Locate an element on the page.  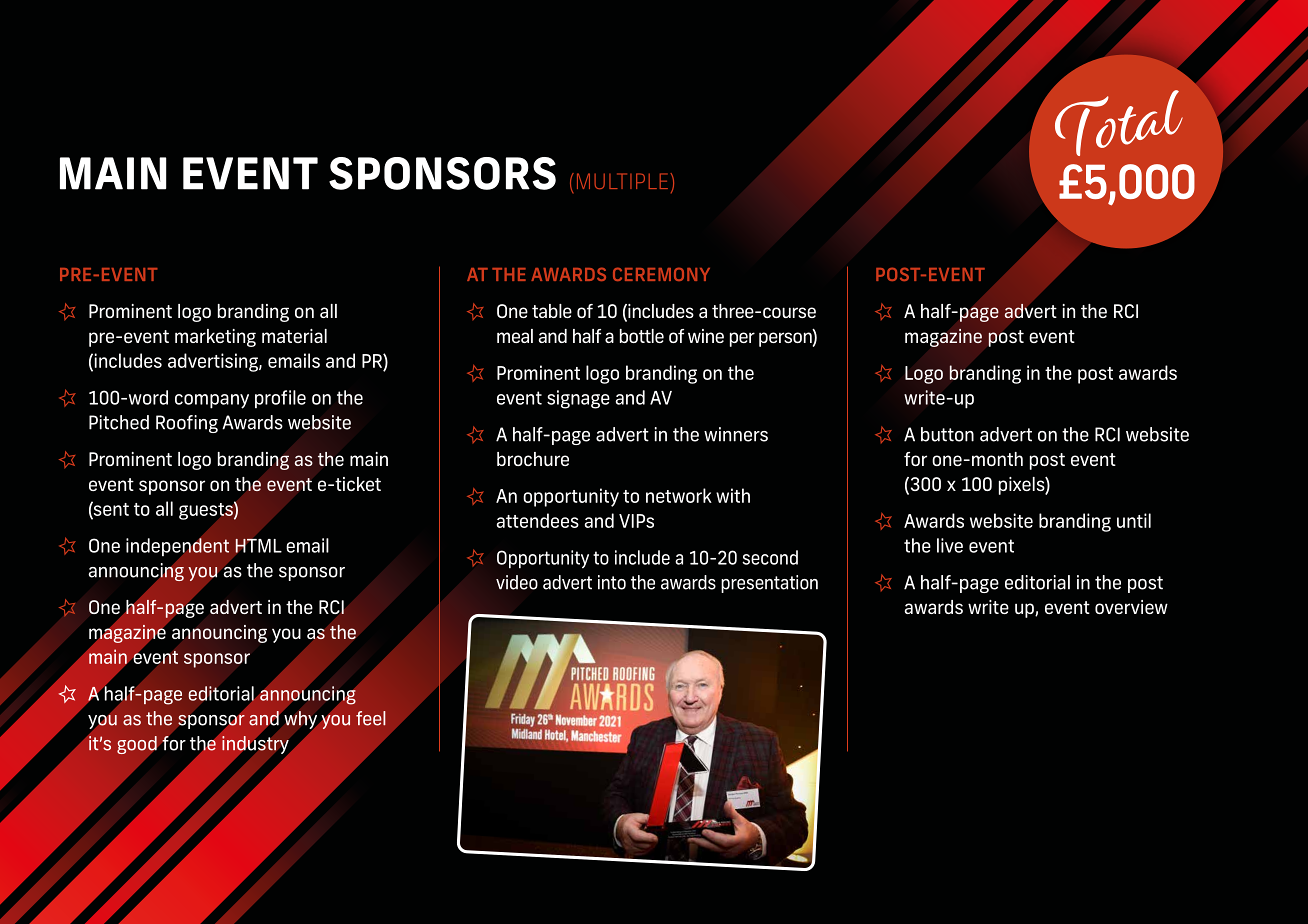
MULTIPLE is located at coordinates (622, 181).
